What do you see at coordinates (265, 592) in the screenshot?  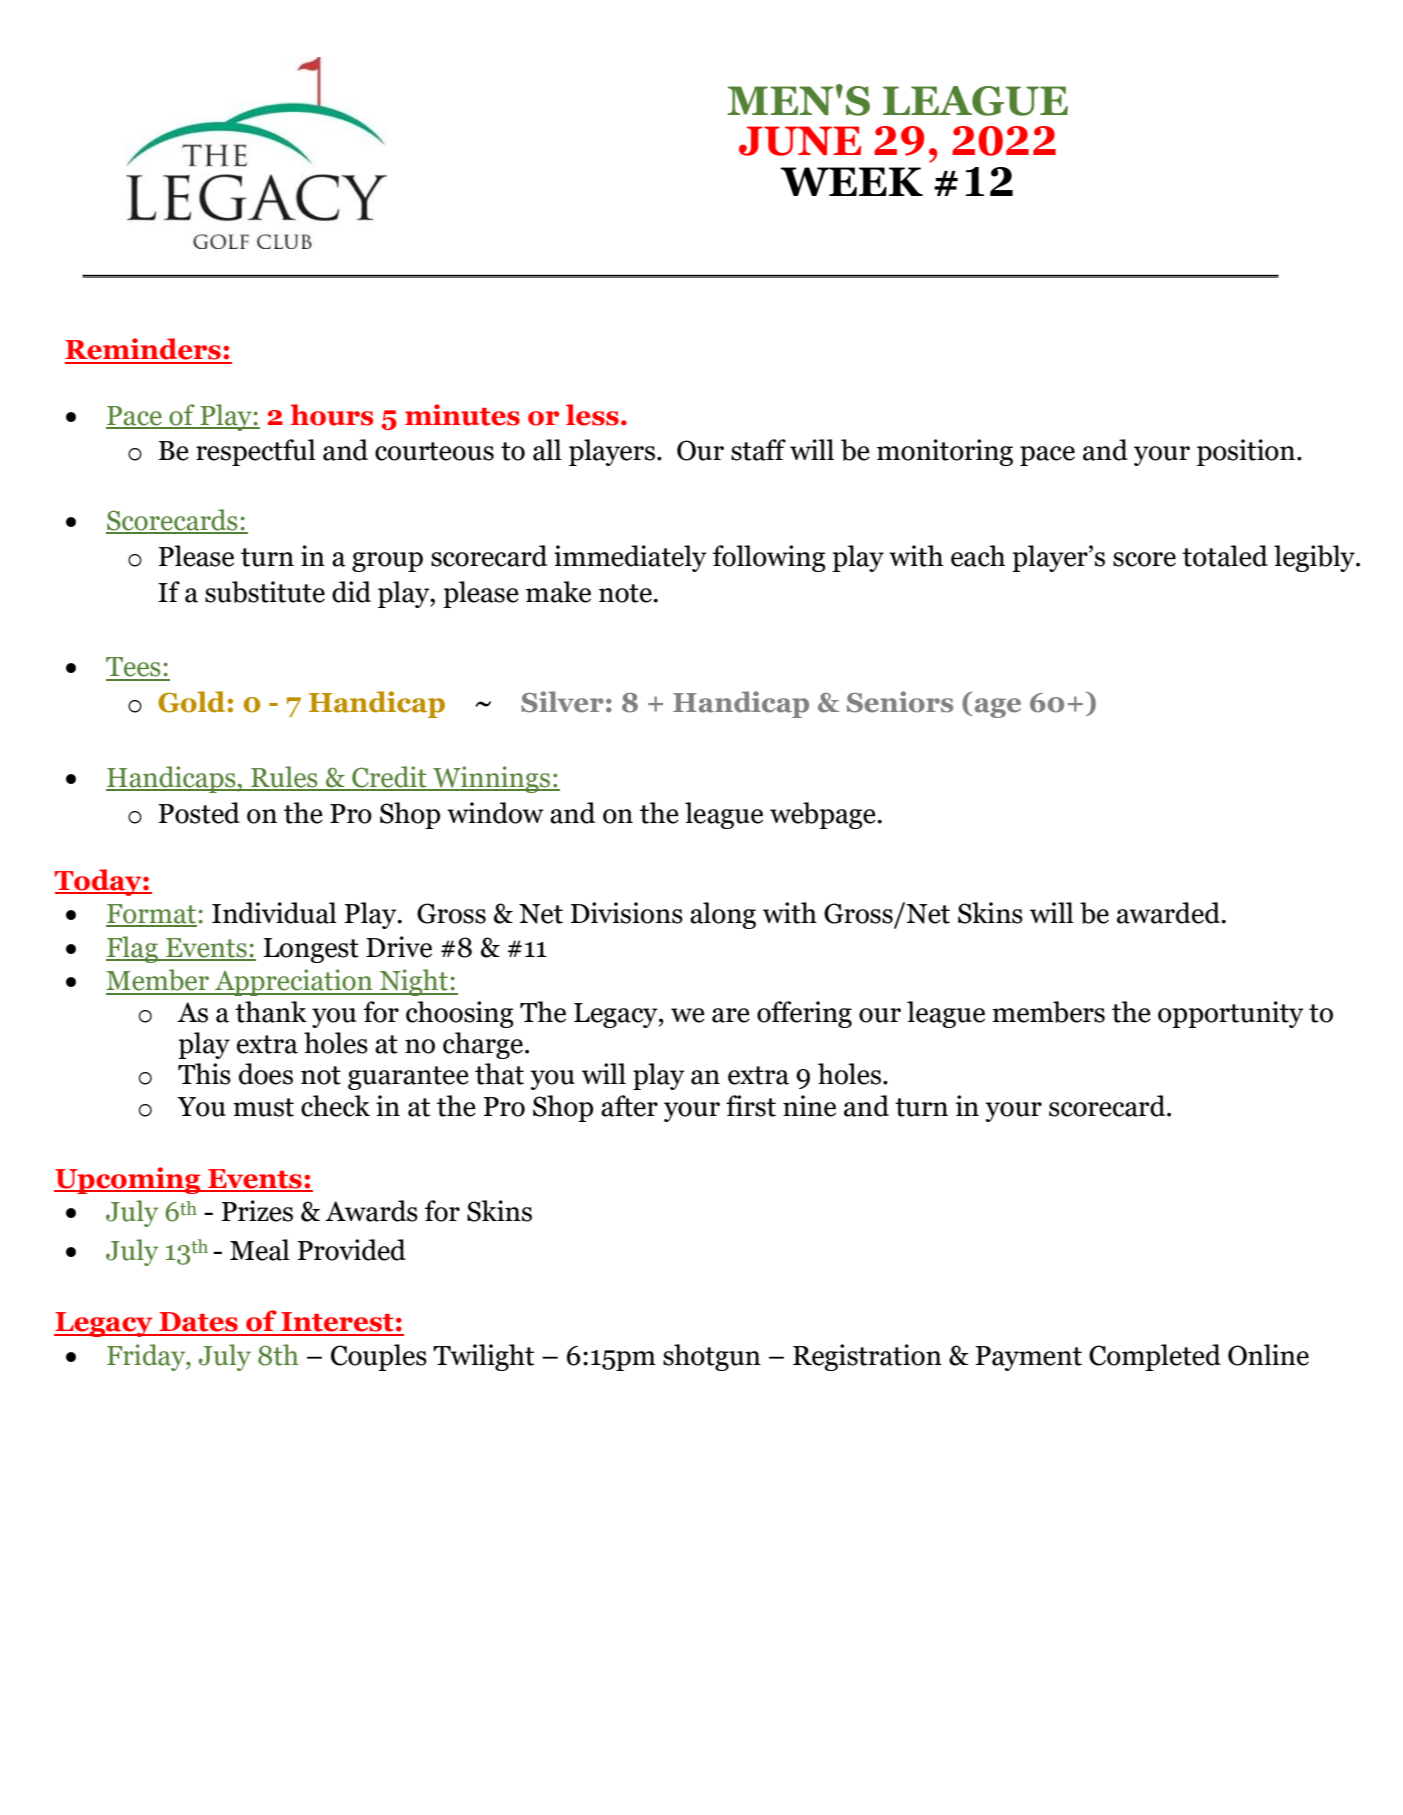 I see `substitute` at bounding box center [265, 592].
